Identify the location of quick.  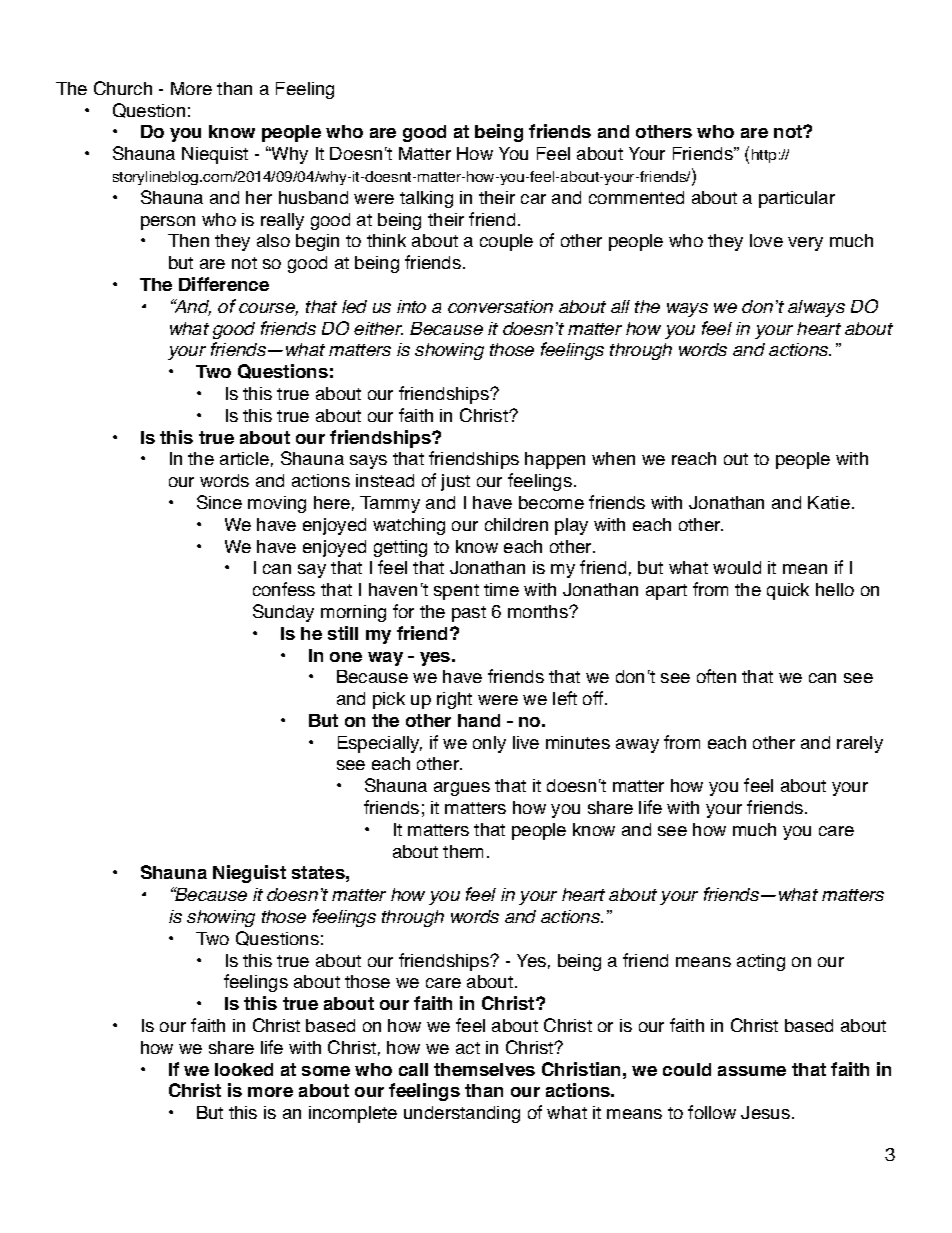
(788, 591).
